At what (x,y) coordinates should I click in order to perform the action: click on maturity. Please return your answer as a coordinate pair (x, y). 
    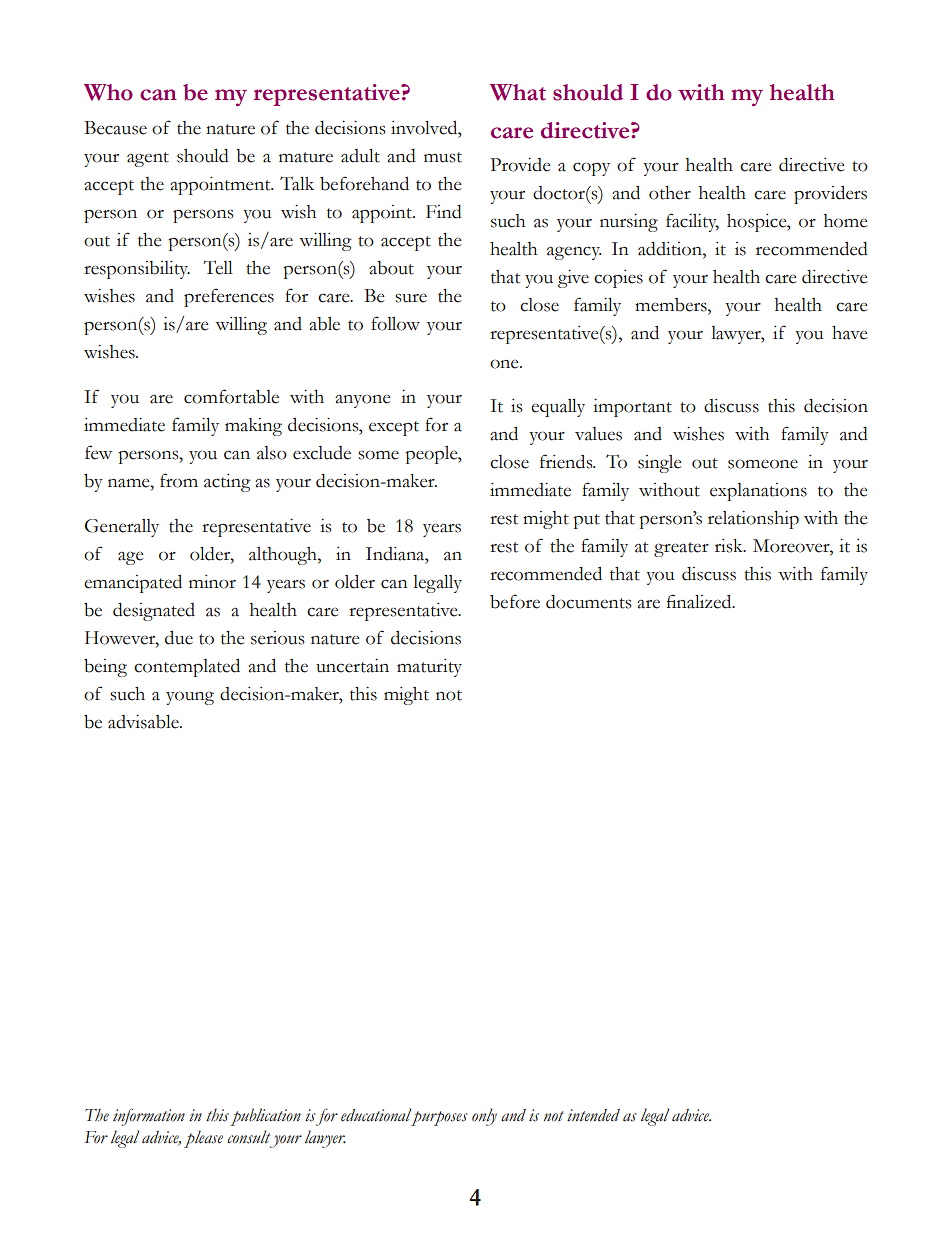
    Looking at the image, I should click on (429, 668).
